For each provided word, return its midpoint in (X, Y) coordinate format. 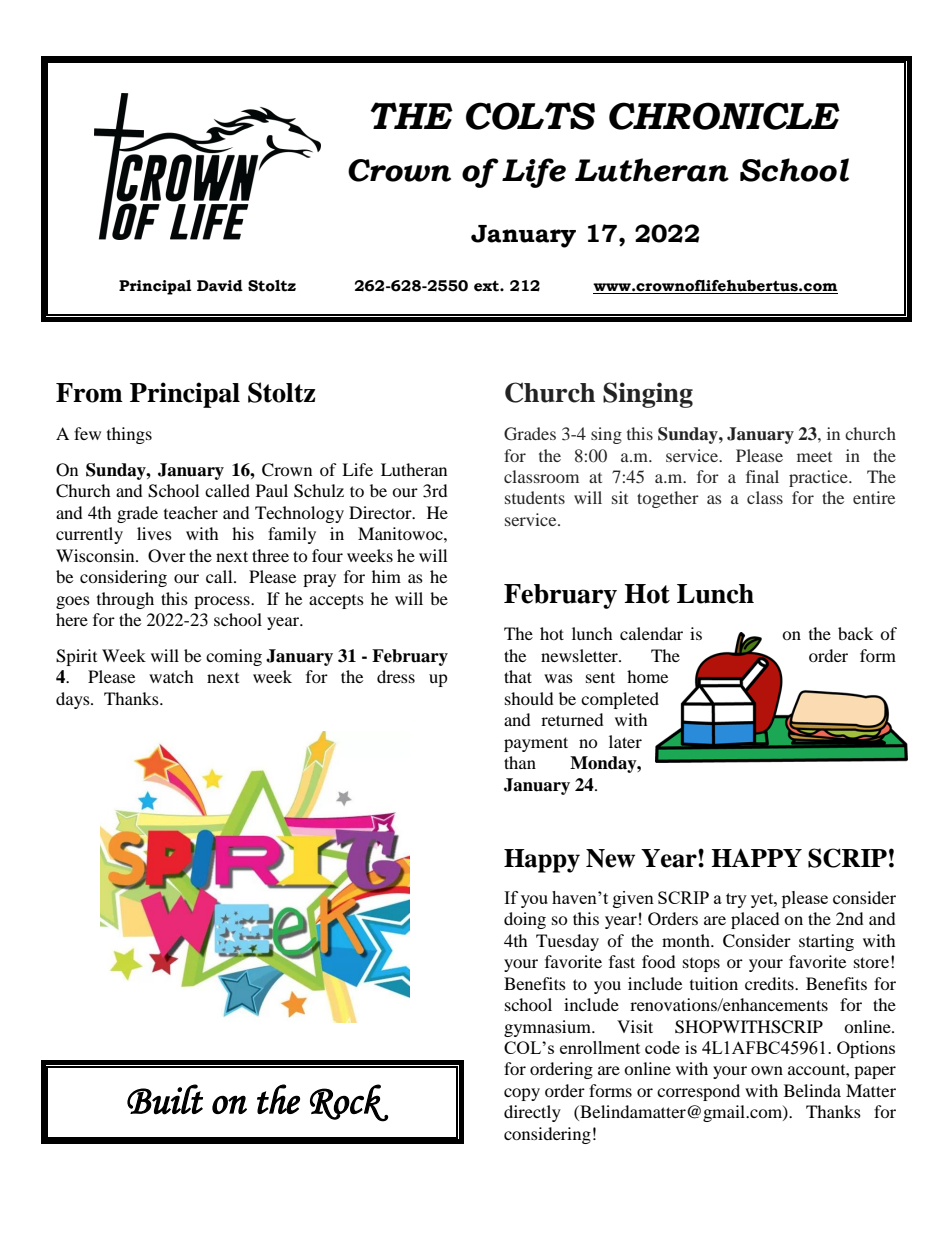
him (386, 576)
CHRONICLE (724, 116)
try (736, 900)
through (125, 600)
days (74, 700)
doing (525, 920)
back (855, 633)
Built (165, 1099)
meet (814, 457)
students (535, 497)
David (220, 286)
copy (522, 1094)
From (89, 393)
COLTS (530, 116)
